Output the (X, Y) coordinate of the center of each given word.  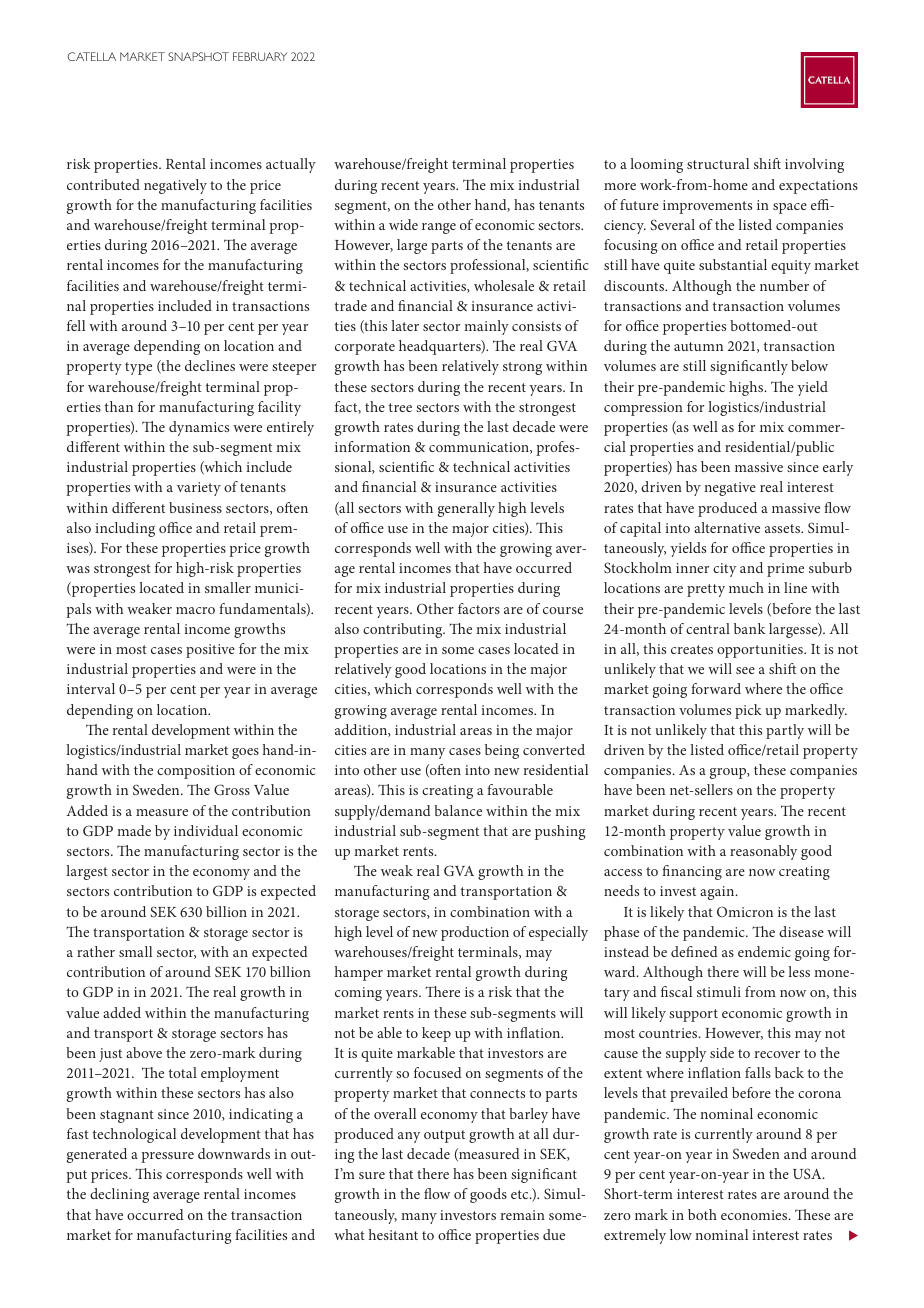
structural (718, 163)
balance (458, 810)
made (134, 830)
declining (119, 1195)
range (439, 228)
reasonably (763, 852)
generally (466, 509)
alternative (727, 527)
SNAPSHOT (198, 56)
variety (199, 489)
